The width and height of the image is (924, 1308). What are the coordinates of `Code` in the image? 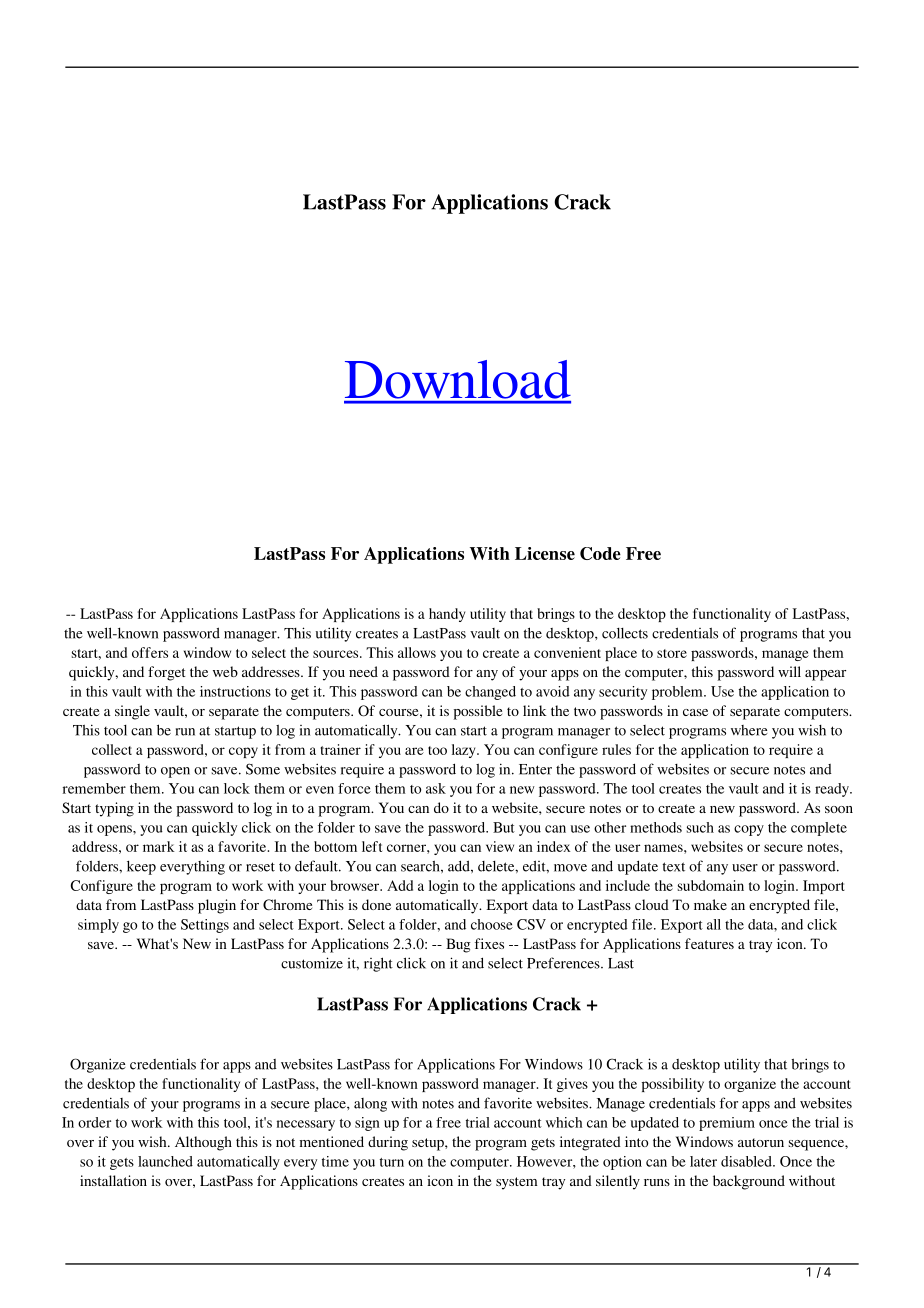 It's located at (600, 553).
